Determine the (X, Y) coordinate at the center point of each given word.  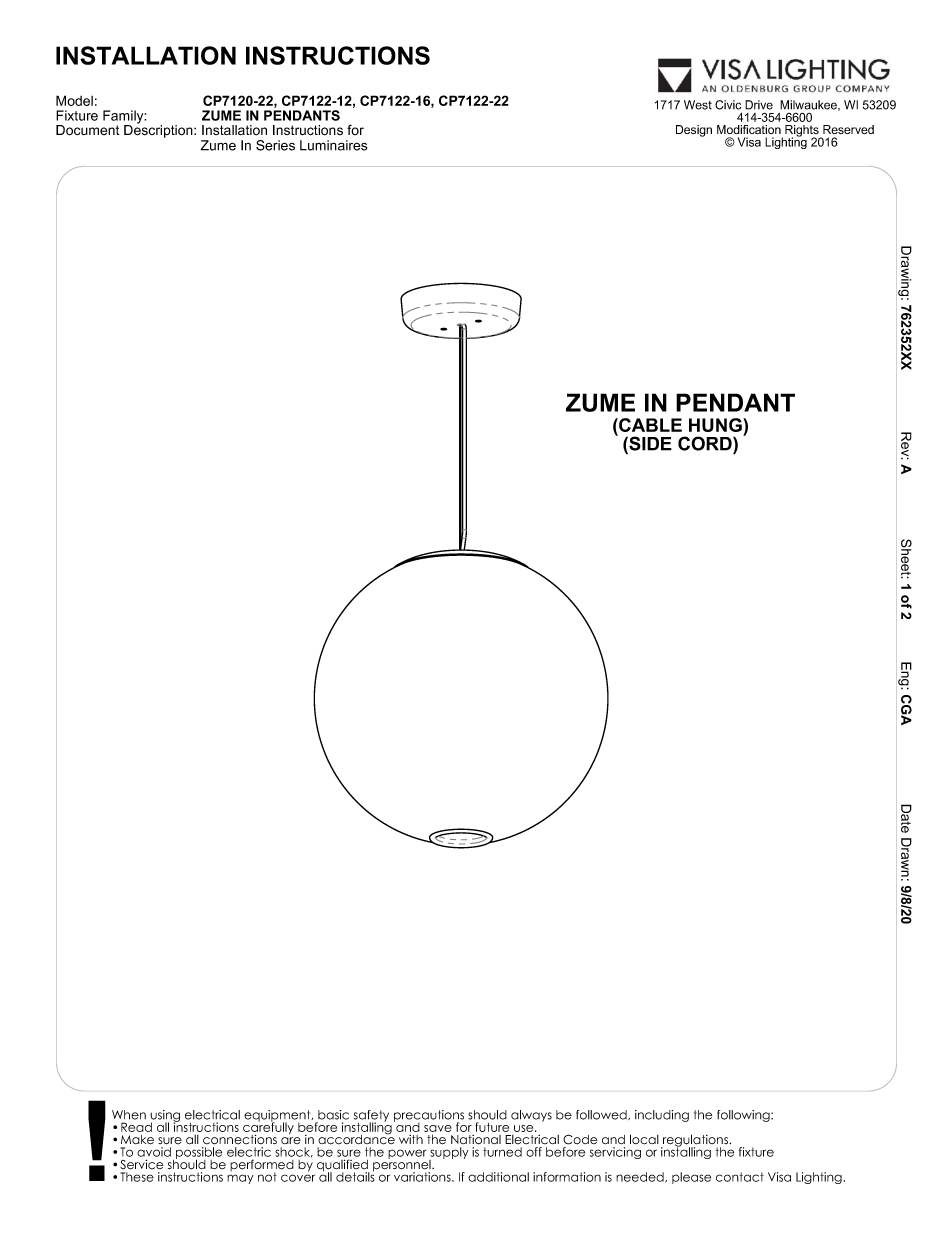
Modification (749, 129)
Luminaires (333, 145)
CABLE (649, 425)
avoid (154, 1152)
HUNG (716, 425)
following (744, 1116)
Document (88, 130)
